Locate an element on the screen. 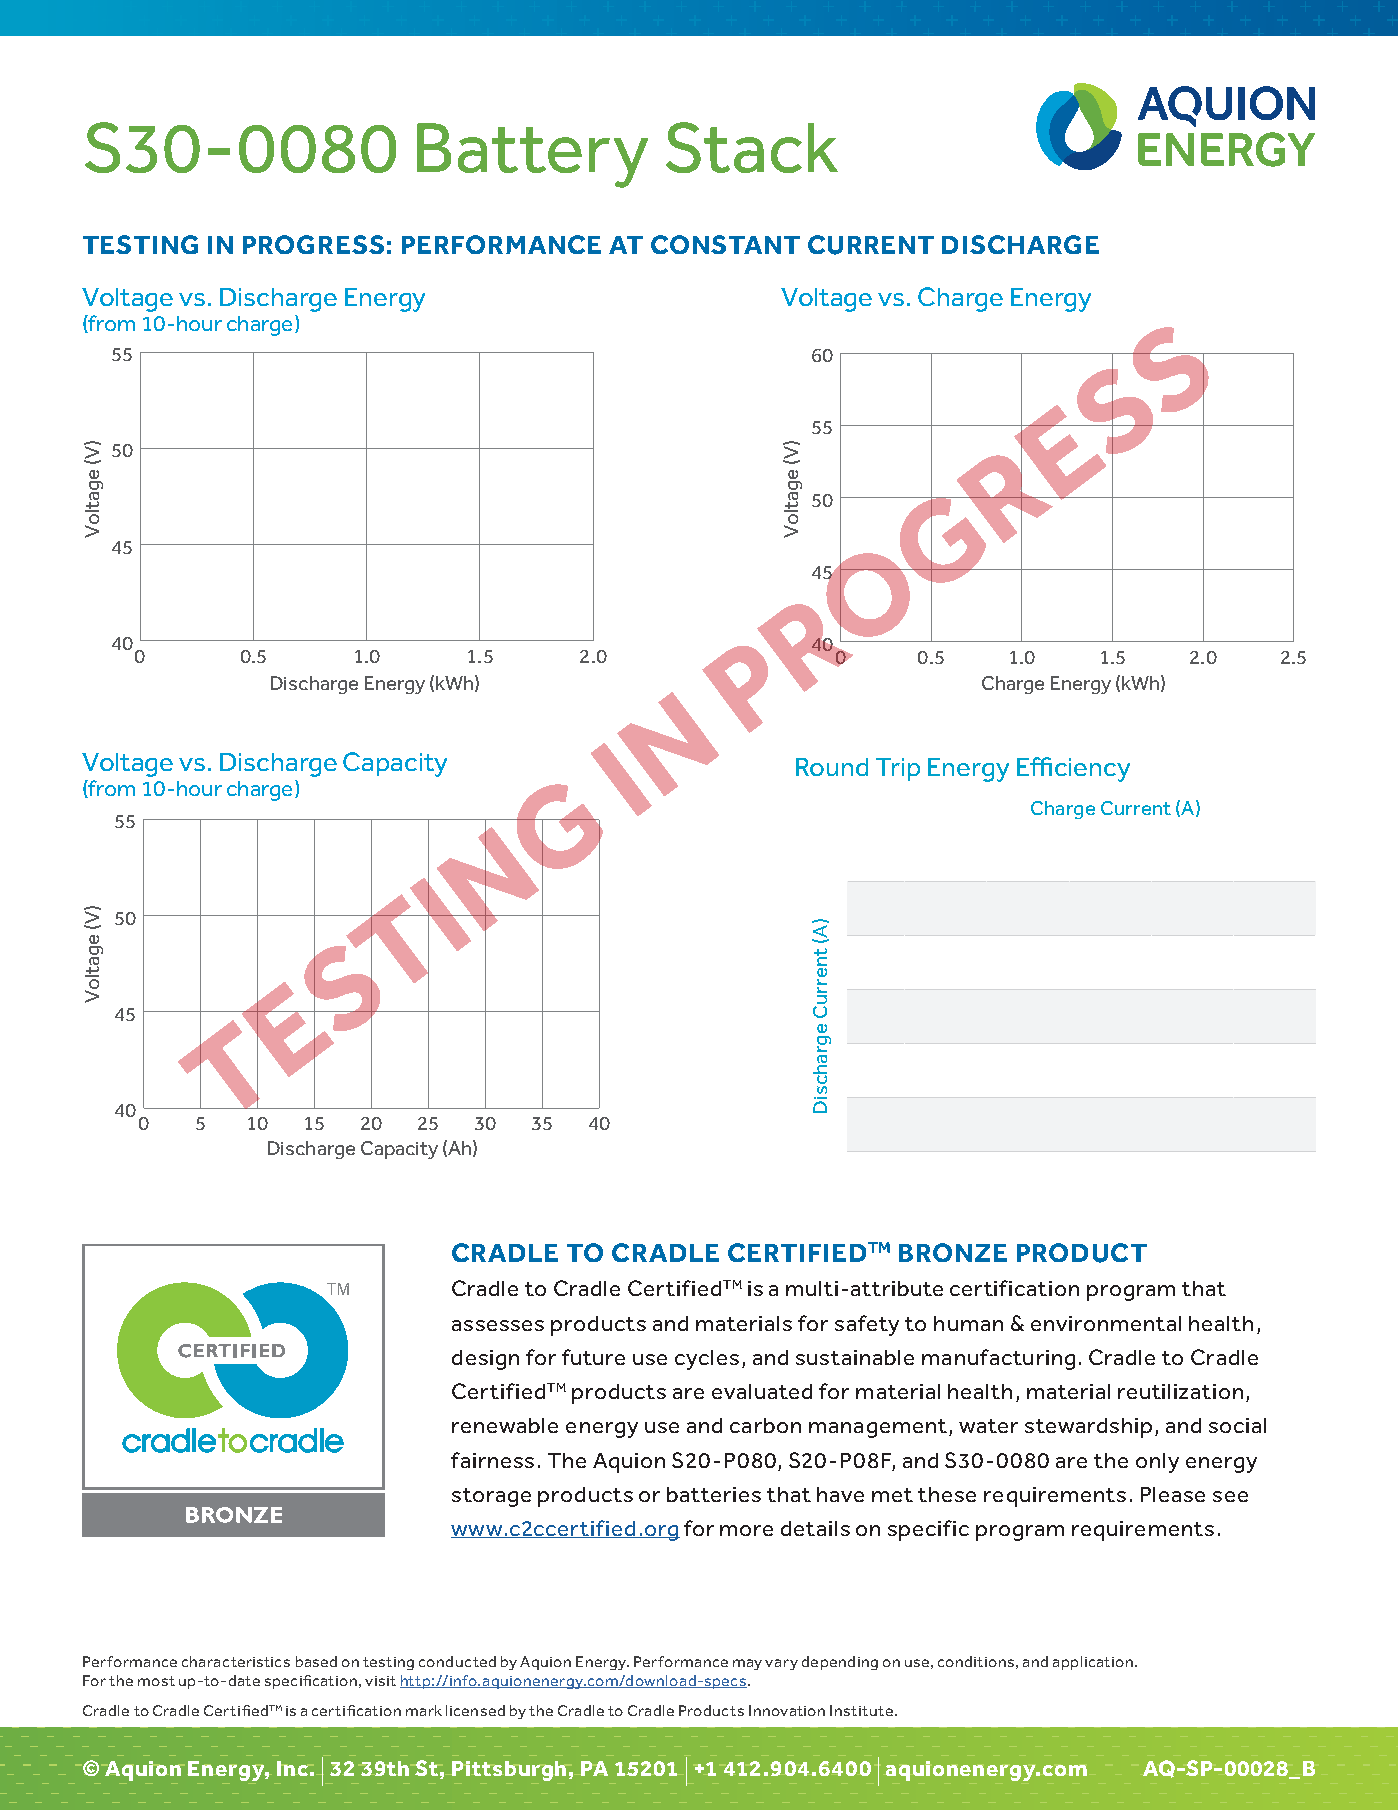  Inc is located at coordinates (292, 1768).
